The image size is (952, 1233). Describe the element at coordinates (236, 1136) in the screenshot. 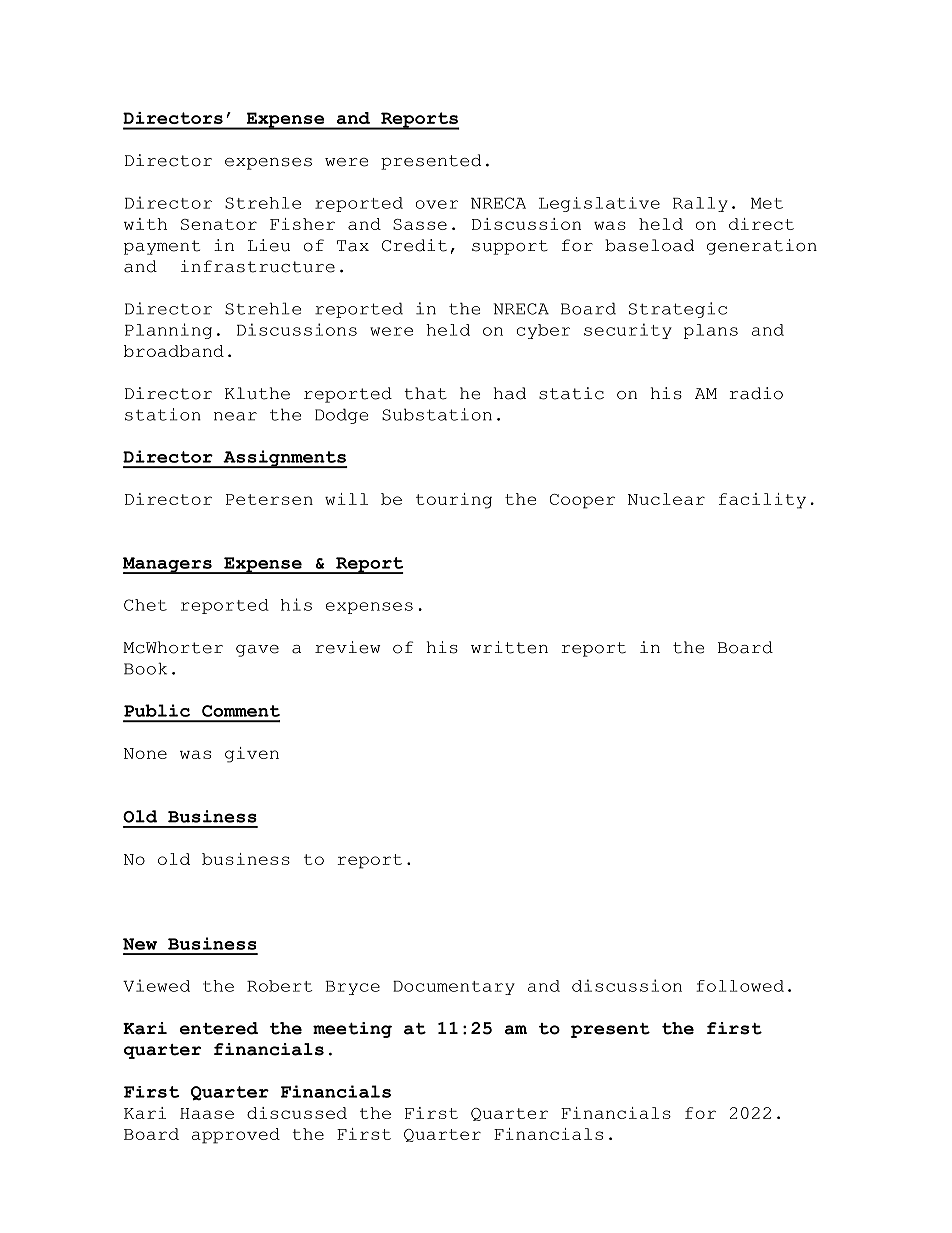

I see `approved` at that location.
